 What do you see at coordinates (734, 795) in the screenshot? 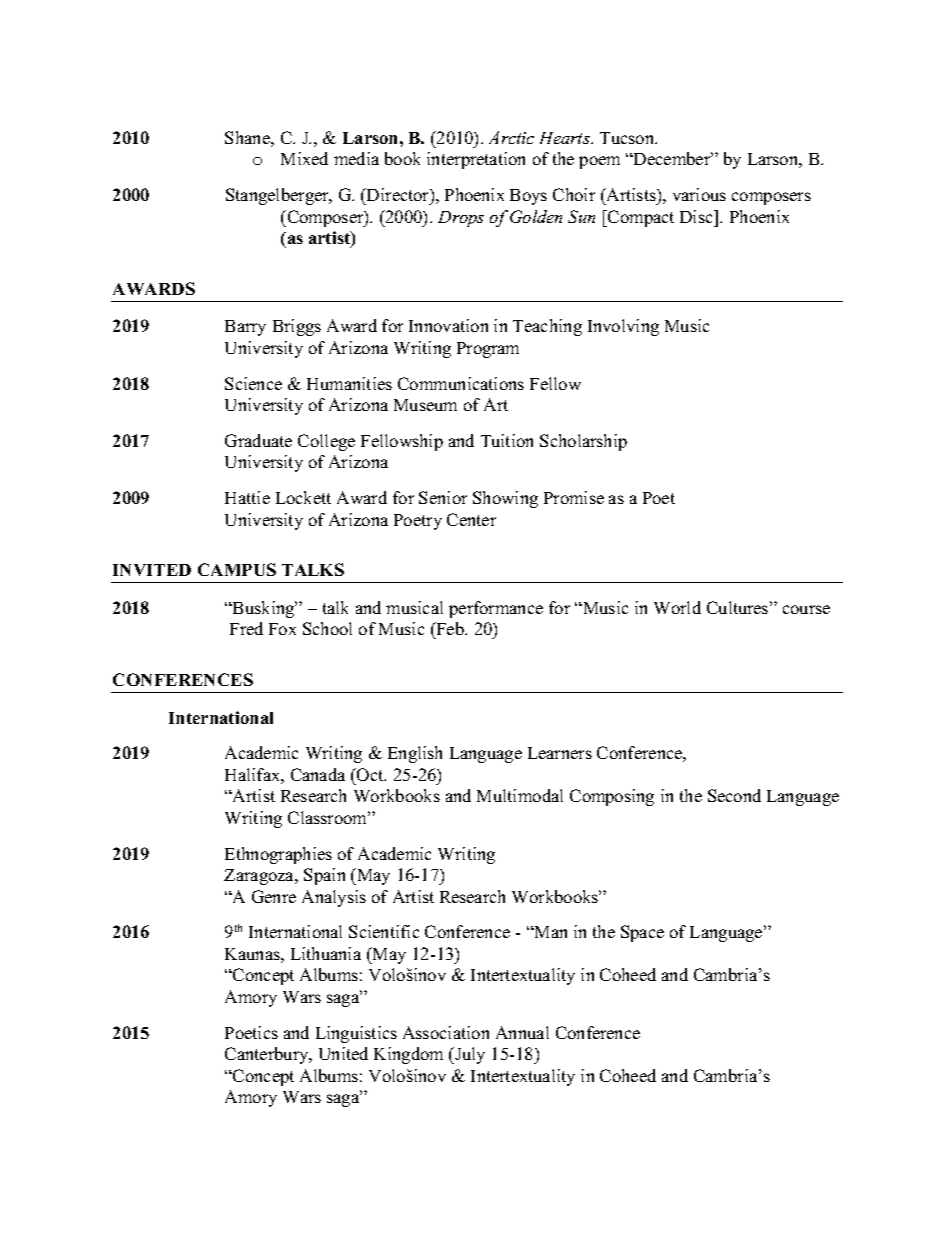
I see `Second` at bounding box center [734, 795].
